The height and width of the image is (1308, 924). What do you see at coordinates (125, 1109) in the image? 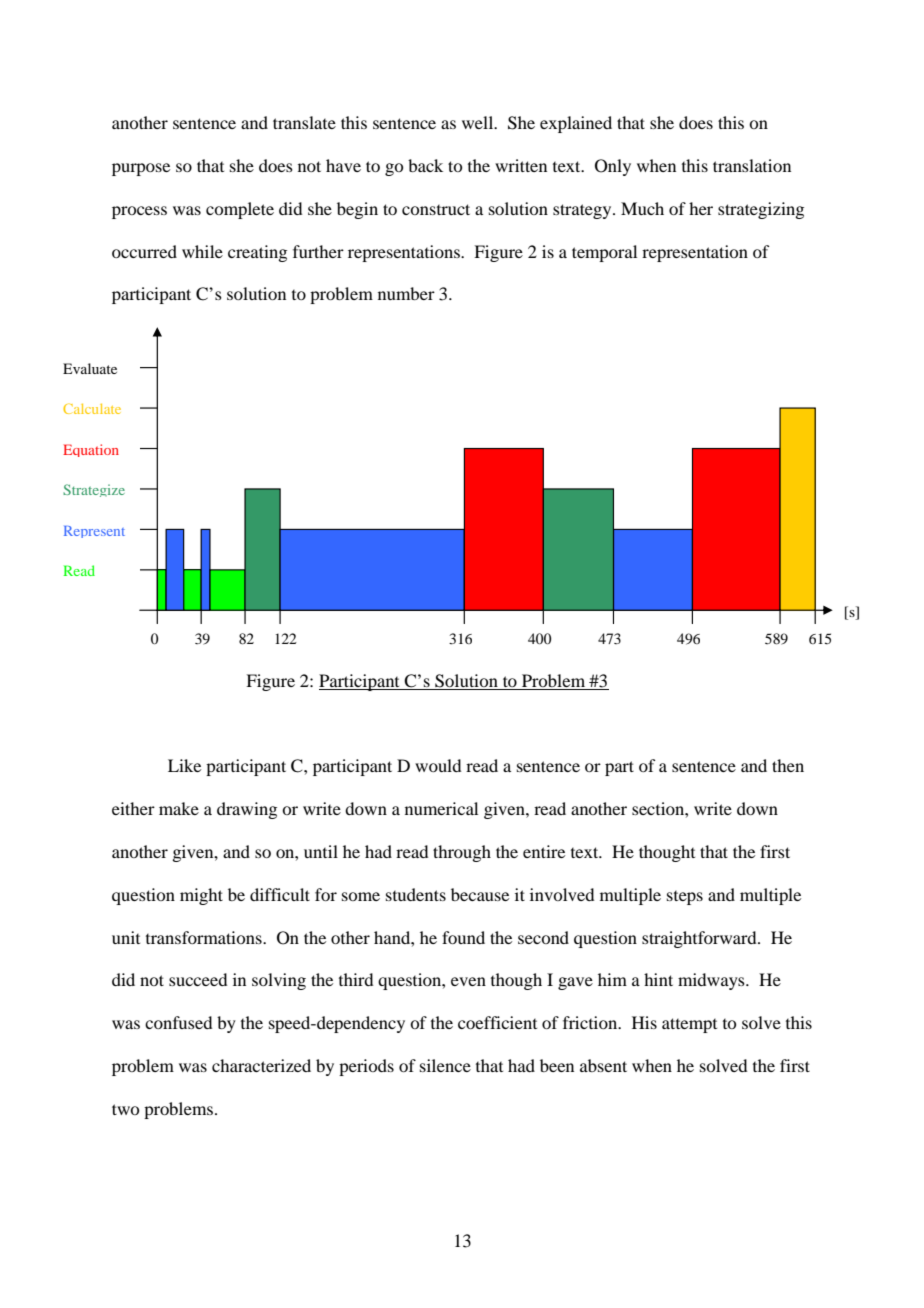
I see `two` at bounding box center [125, 1109].
